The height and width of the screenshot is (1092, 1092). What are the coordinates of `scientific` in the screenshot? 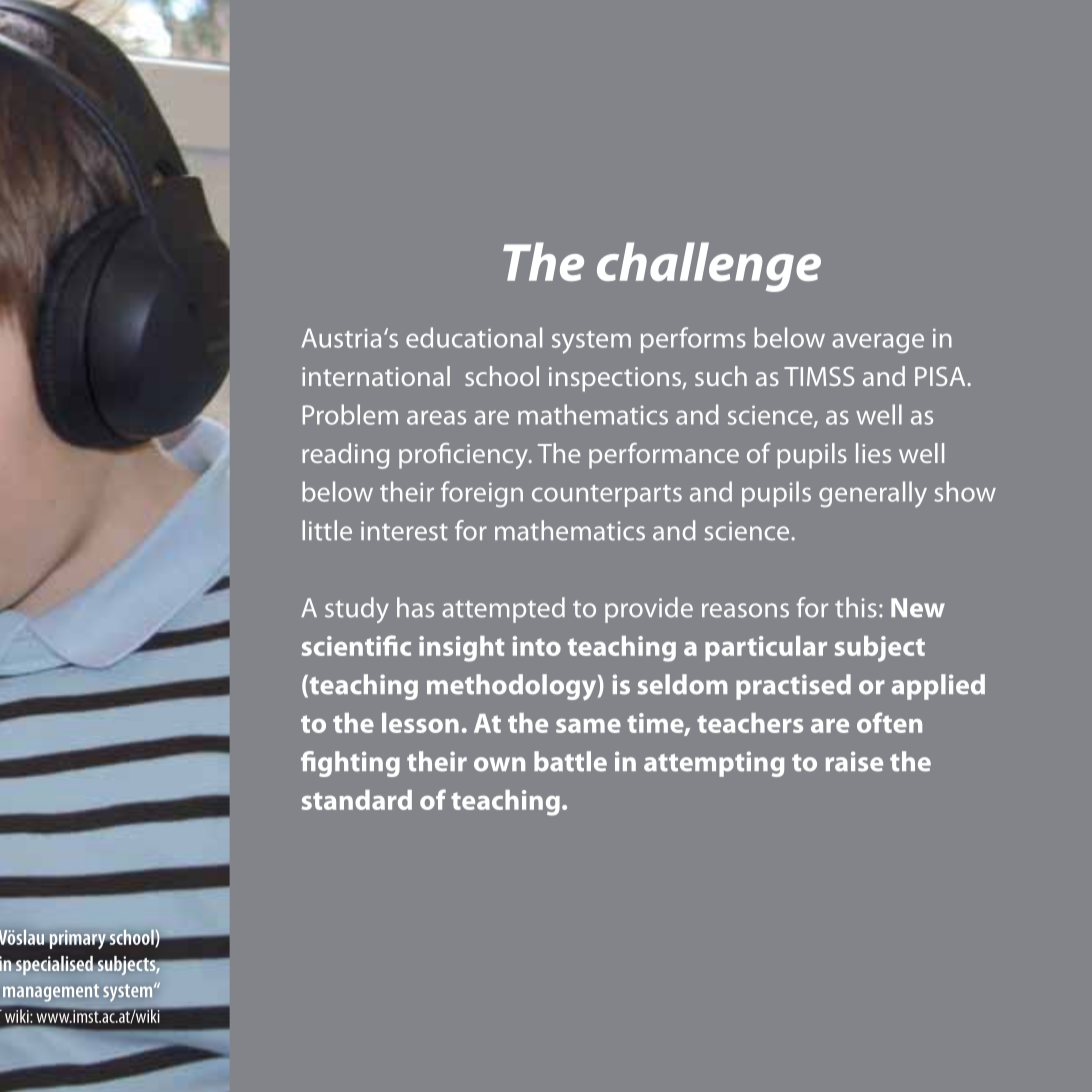 It's located at (356, 645).
